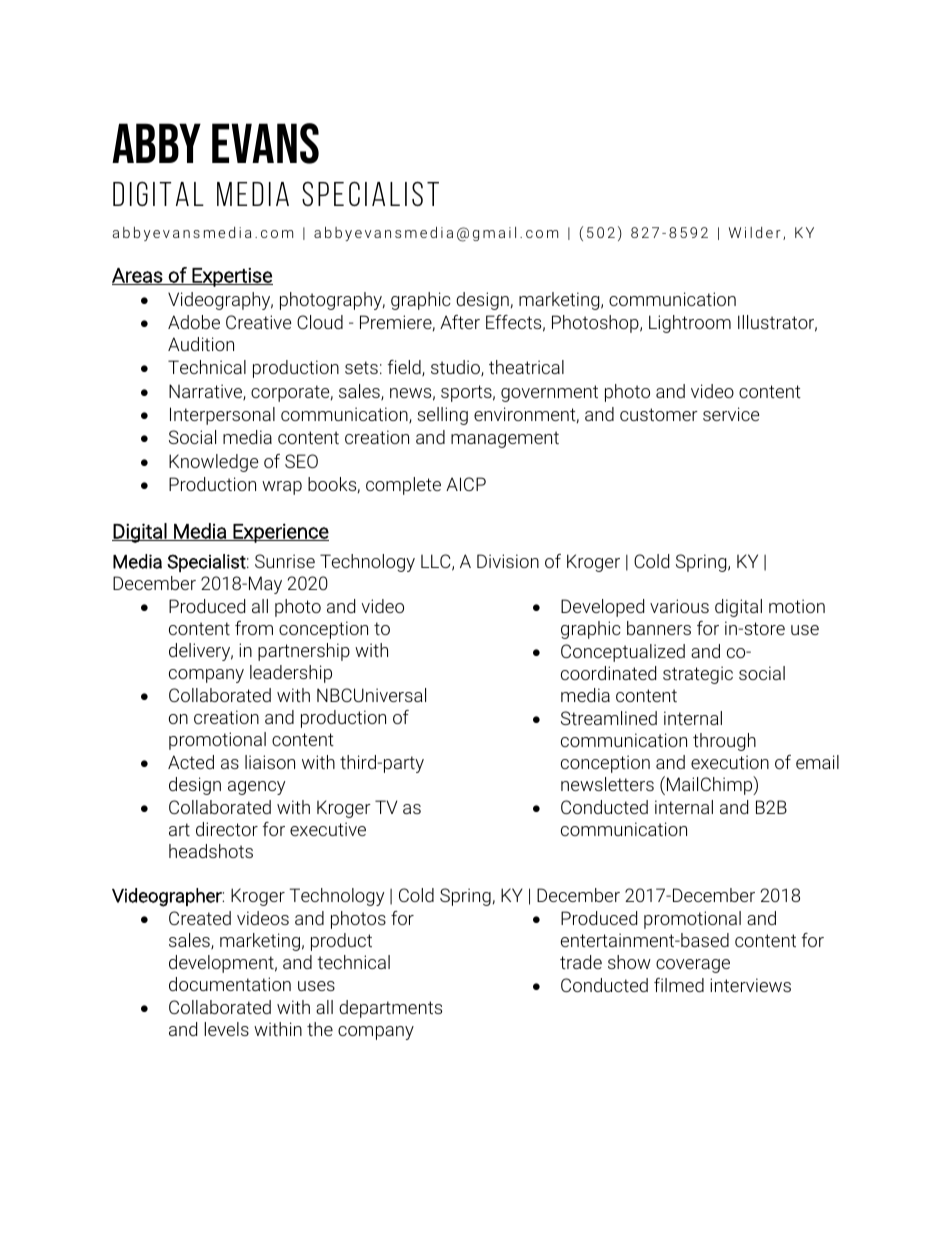 This page has height=1233, width=952. Describe the element at coordinates (231, 277) in the page. I see `Expertise` at that location.
